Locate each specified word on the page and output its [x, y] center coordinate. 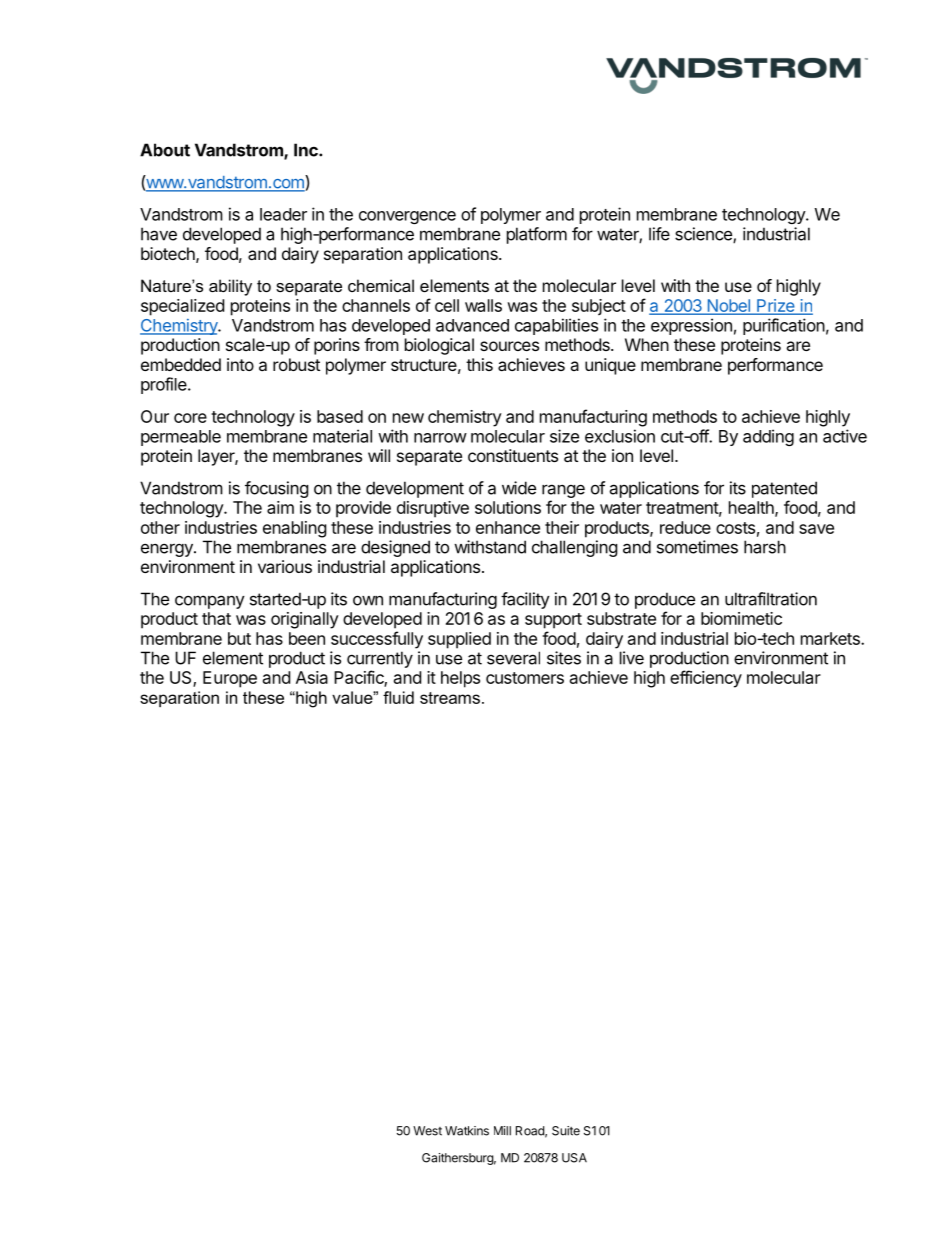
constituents [513, 455]
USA [574, 1158]
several [513, 658]
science [704, 235]
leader [283, 214]
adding [768, 437]
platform [537, 235]
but [239, 638]
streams [450, 698]
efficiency [706, 679]
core [190, 418]
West [427, 1131]
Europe [230, 679]
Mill [502, 1131]
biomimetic [741, 618]
